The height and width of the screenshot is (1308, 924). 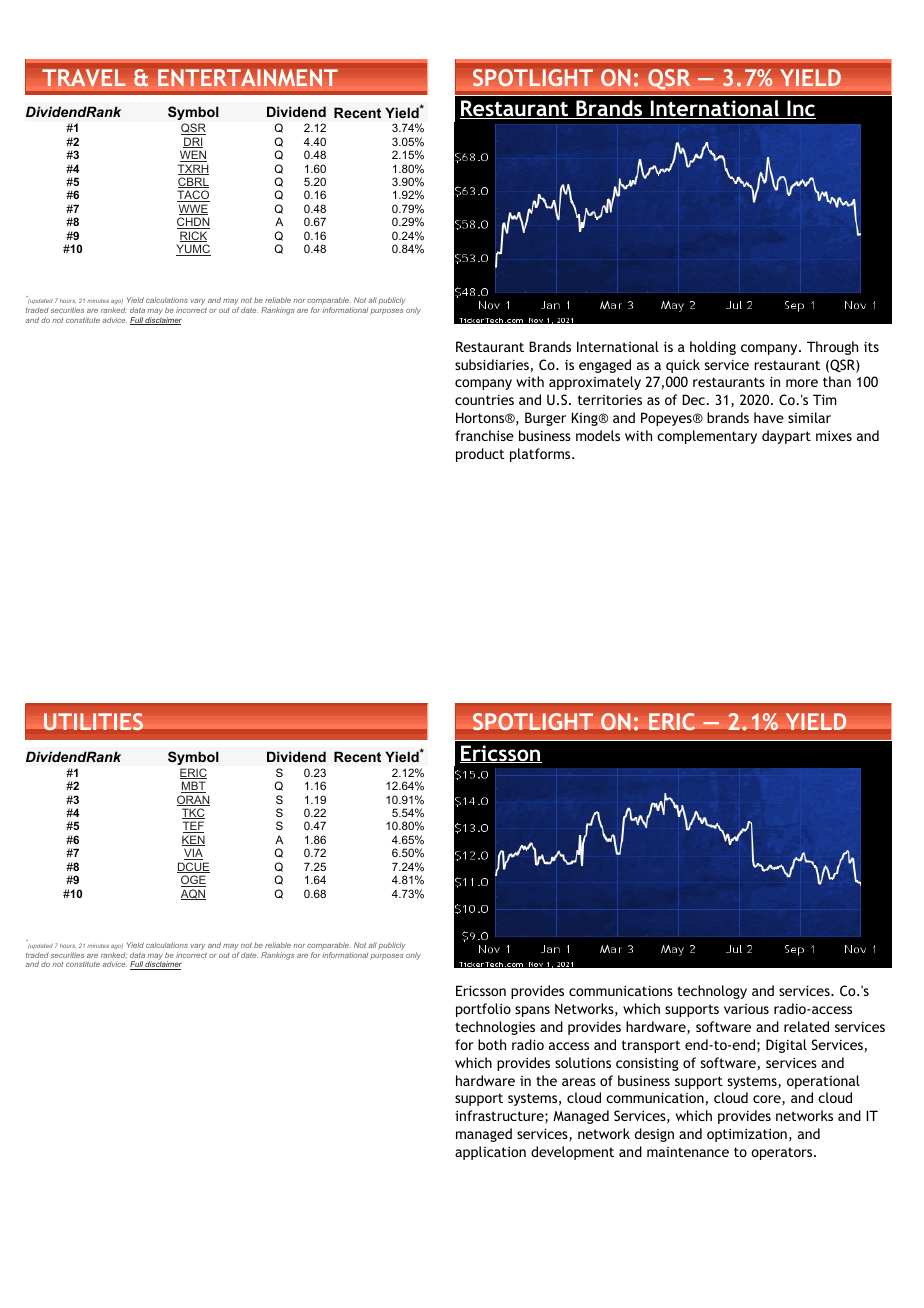 I want to click on have, so click(x=769, y=417).
